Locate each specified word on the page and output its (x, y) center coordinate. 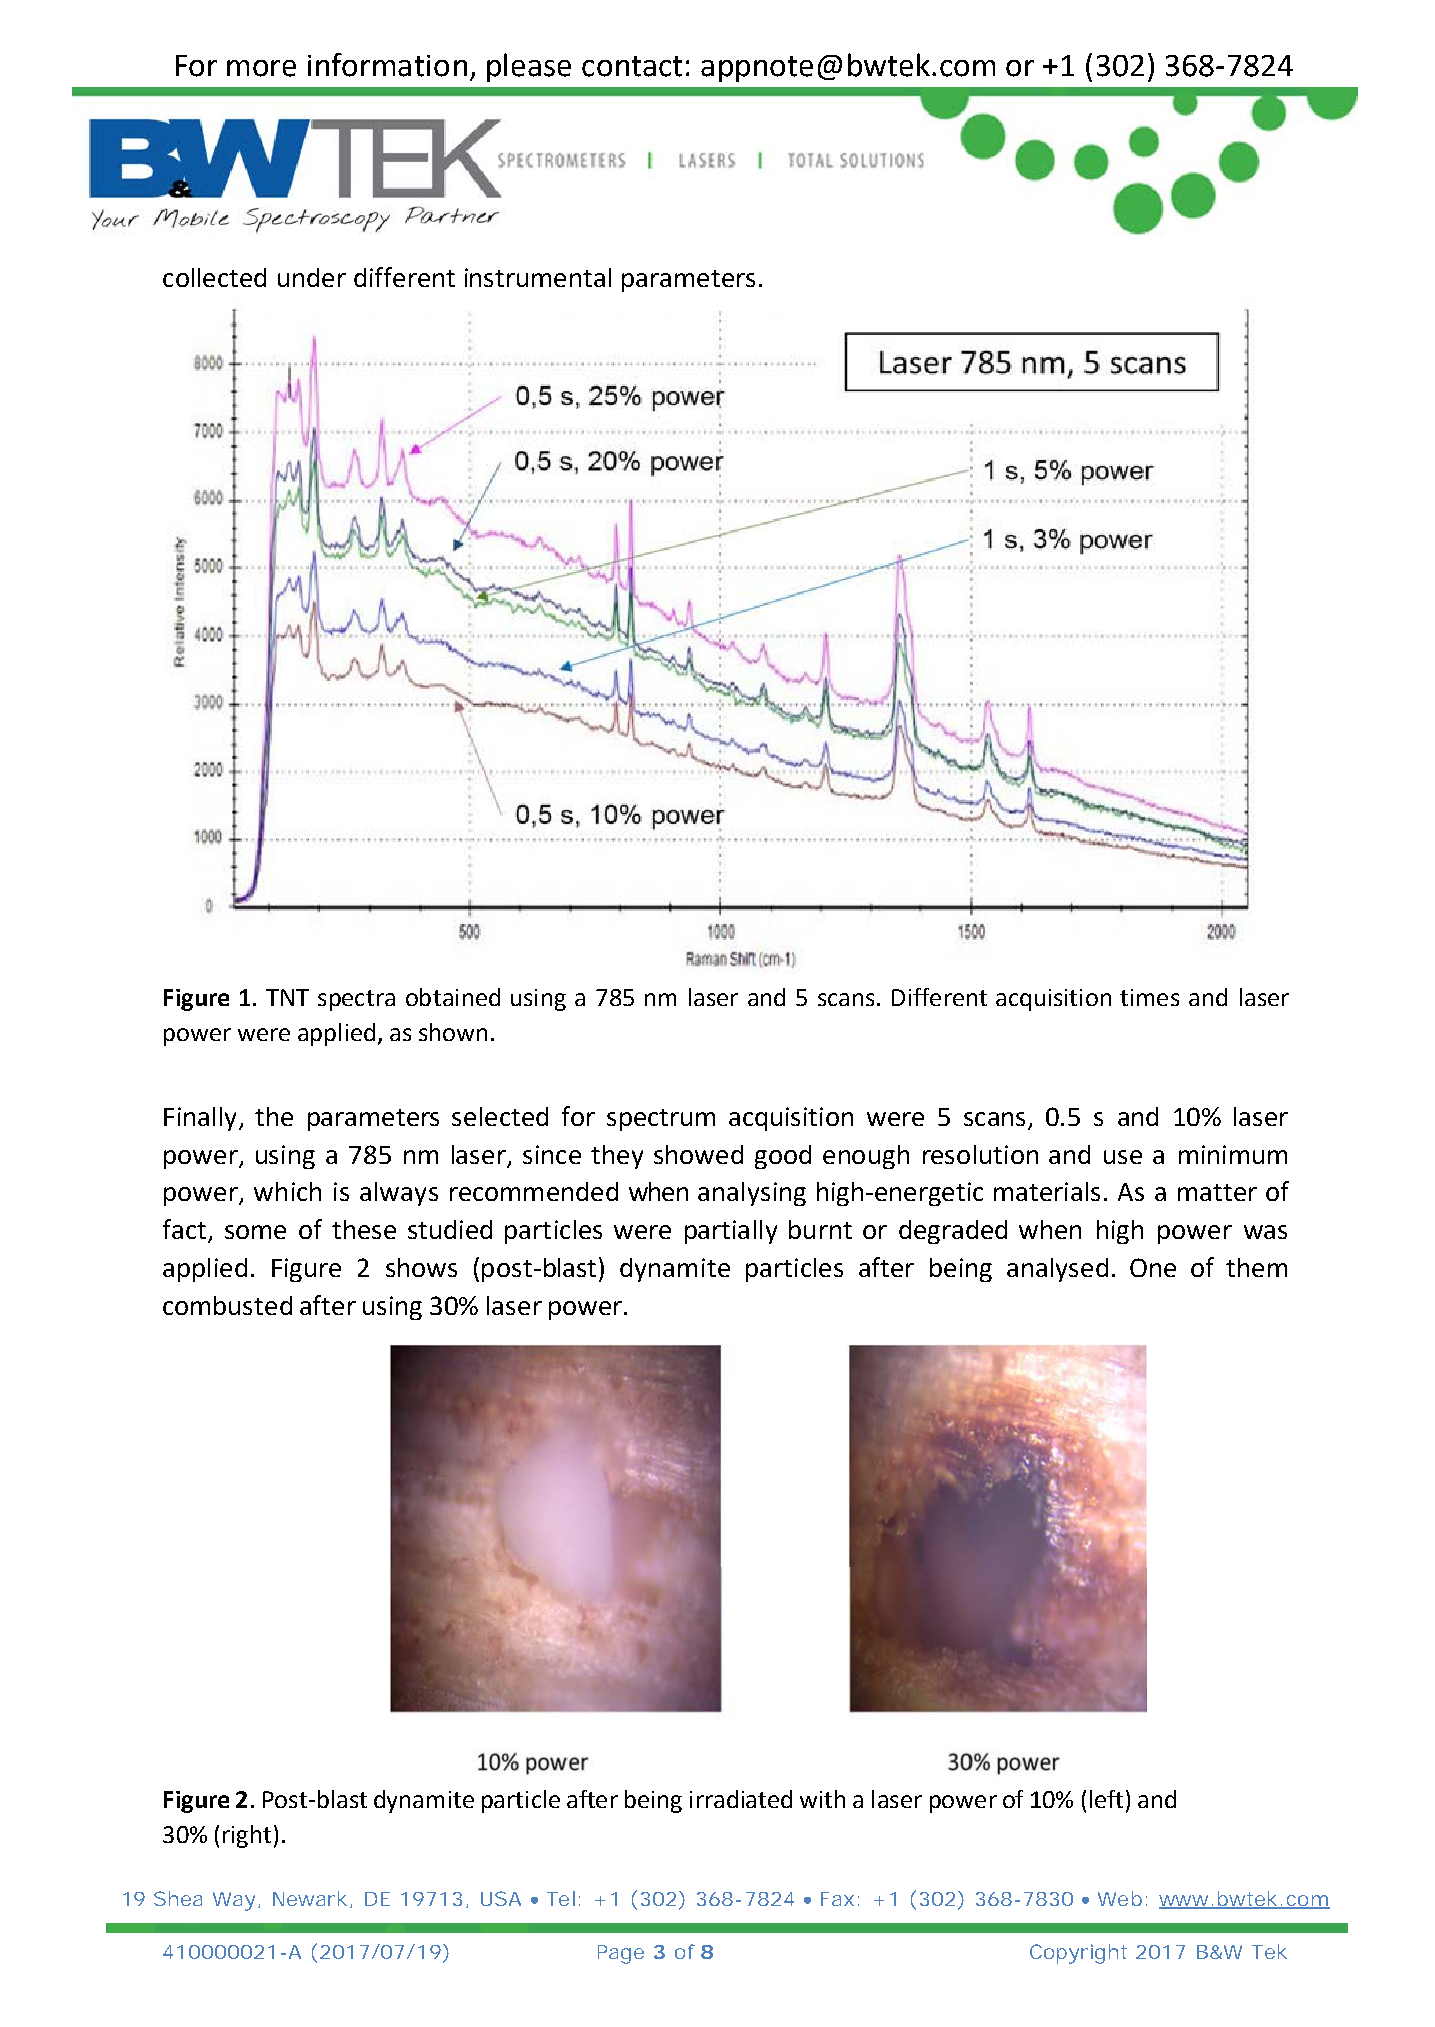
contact (632, 66)
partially (731, 1232)
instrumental (538, 277)
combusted (227, 1305)
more (261, 68)
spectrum (661, 1120)
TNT (287, 997)
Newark (312, 1899)
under (312, 277)
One (1153, 1267)
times (1149, 997)
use (1123, 1157)
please (529, 67)
